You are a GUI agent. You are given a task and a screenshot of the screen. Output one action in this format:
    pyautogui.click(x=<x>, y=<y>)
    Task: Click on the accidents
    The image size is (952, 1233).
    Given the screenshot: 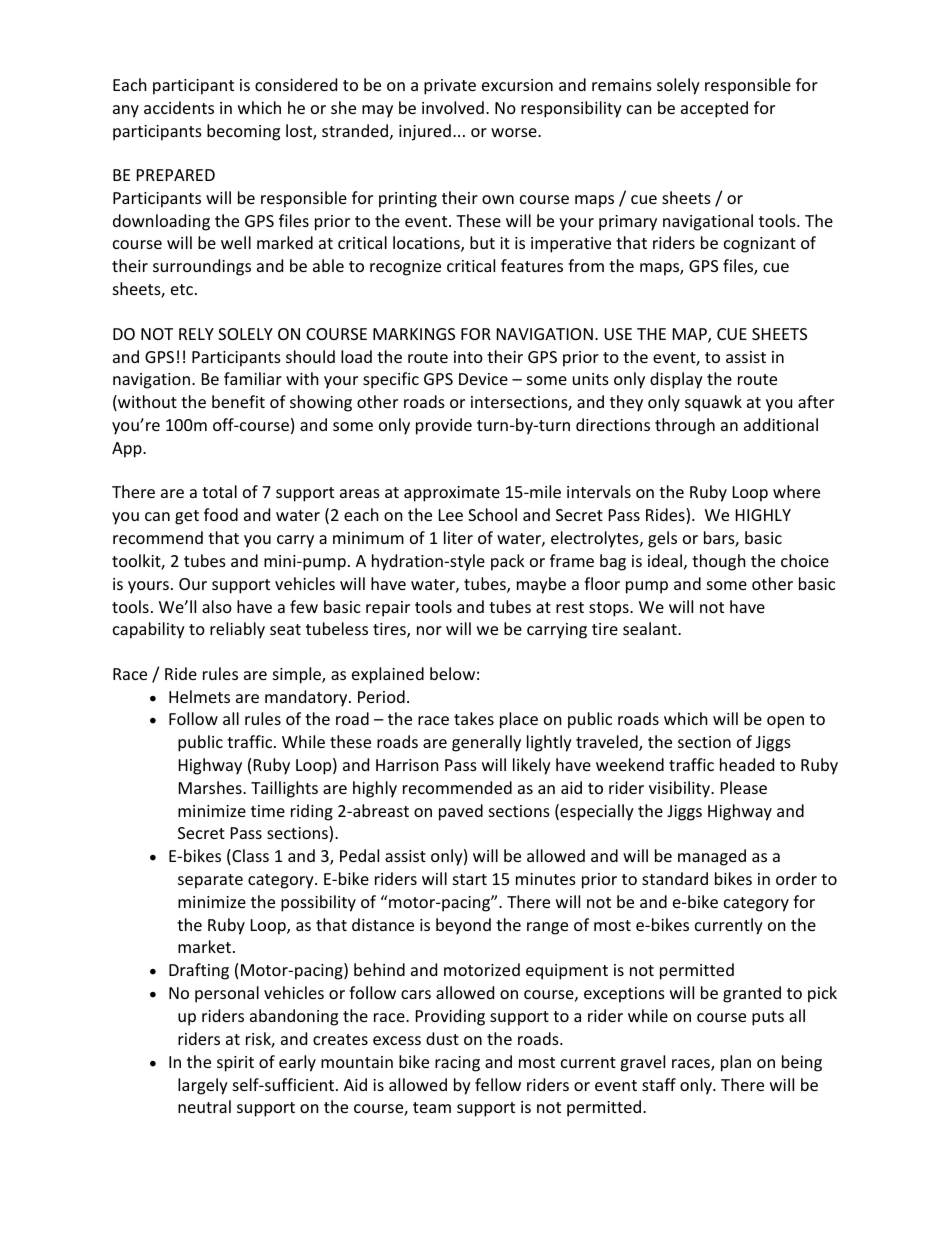 What is the action you would take?
    pyautogui.click(x=179, y=107)
